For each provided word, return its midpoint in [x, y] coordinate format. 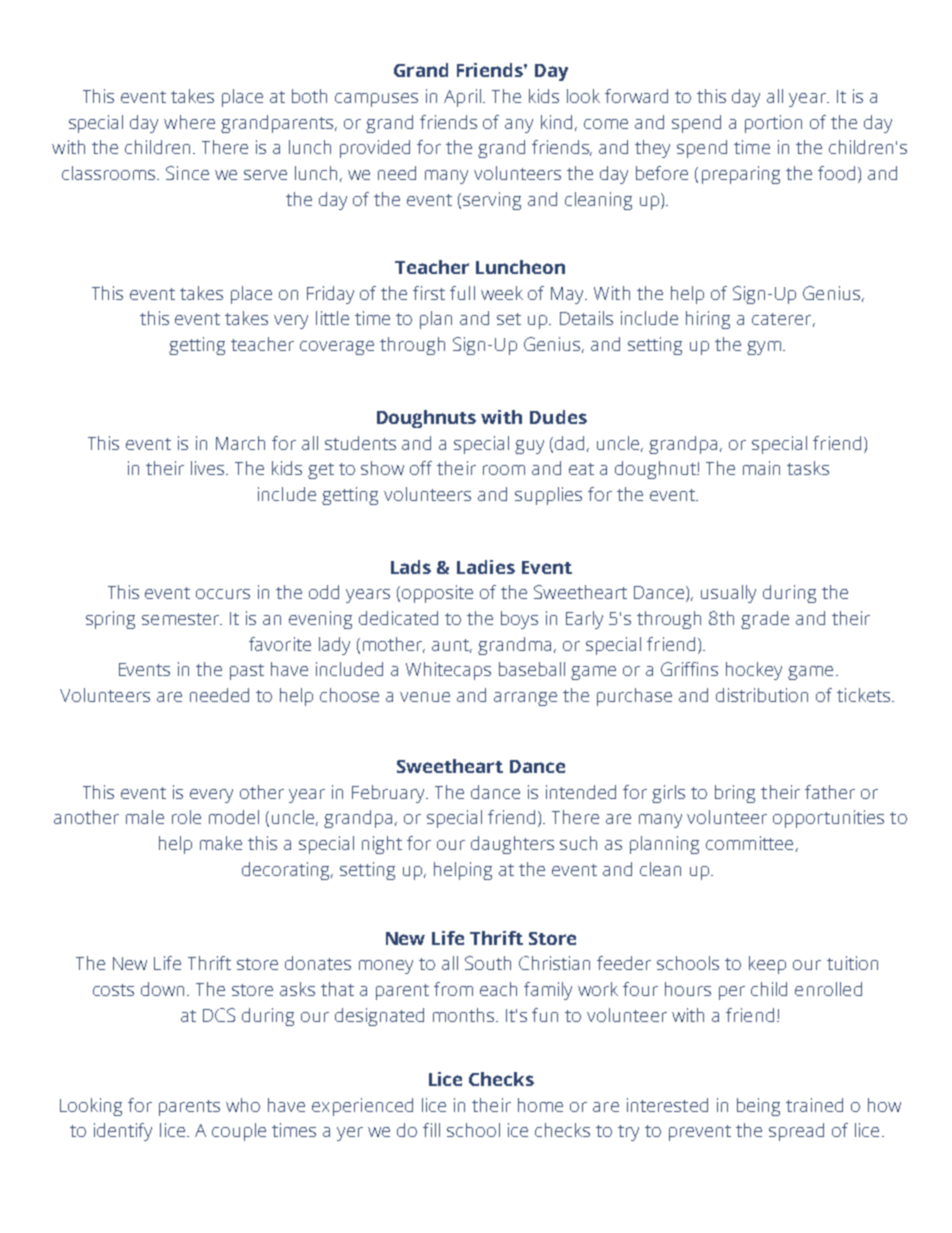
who [243, 1105]
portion [773, 124]
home [540, 1105]
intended [581, 792]
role [186, 817]
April [462, 98]
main [761, 468]
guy [529, 447]
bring [735, 794]
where [189, 122]
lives [209, 468]
